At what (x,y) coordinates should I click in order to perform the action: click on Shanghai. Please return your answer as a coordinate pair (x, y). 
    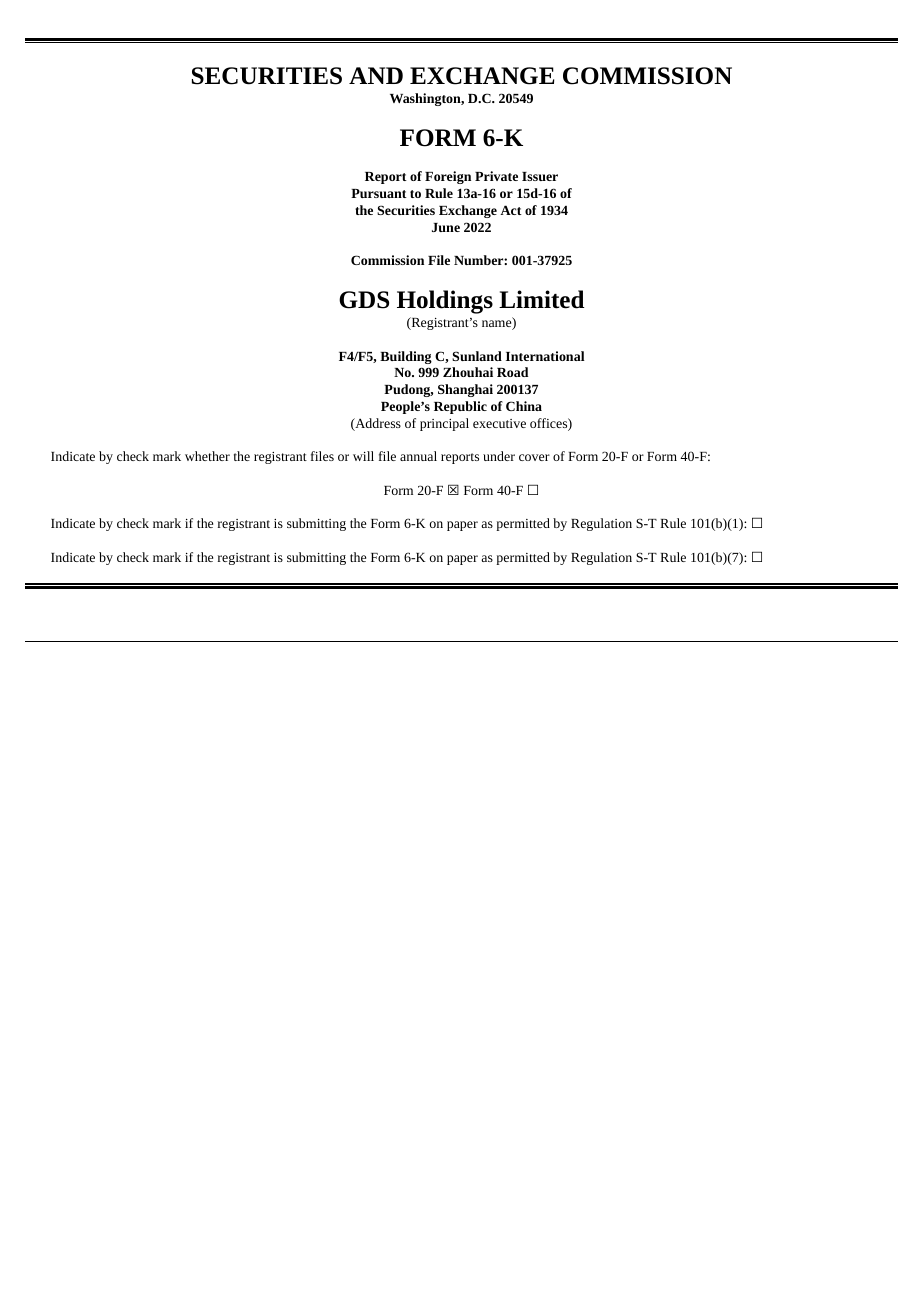
    Looking at the image, I should click on (465, 390).
